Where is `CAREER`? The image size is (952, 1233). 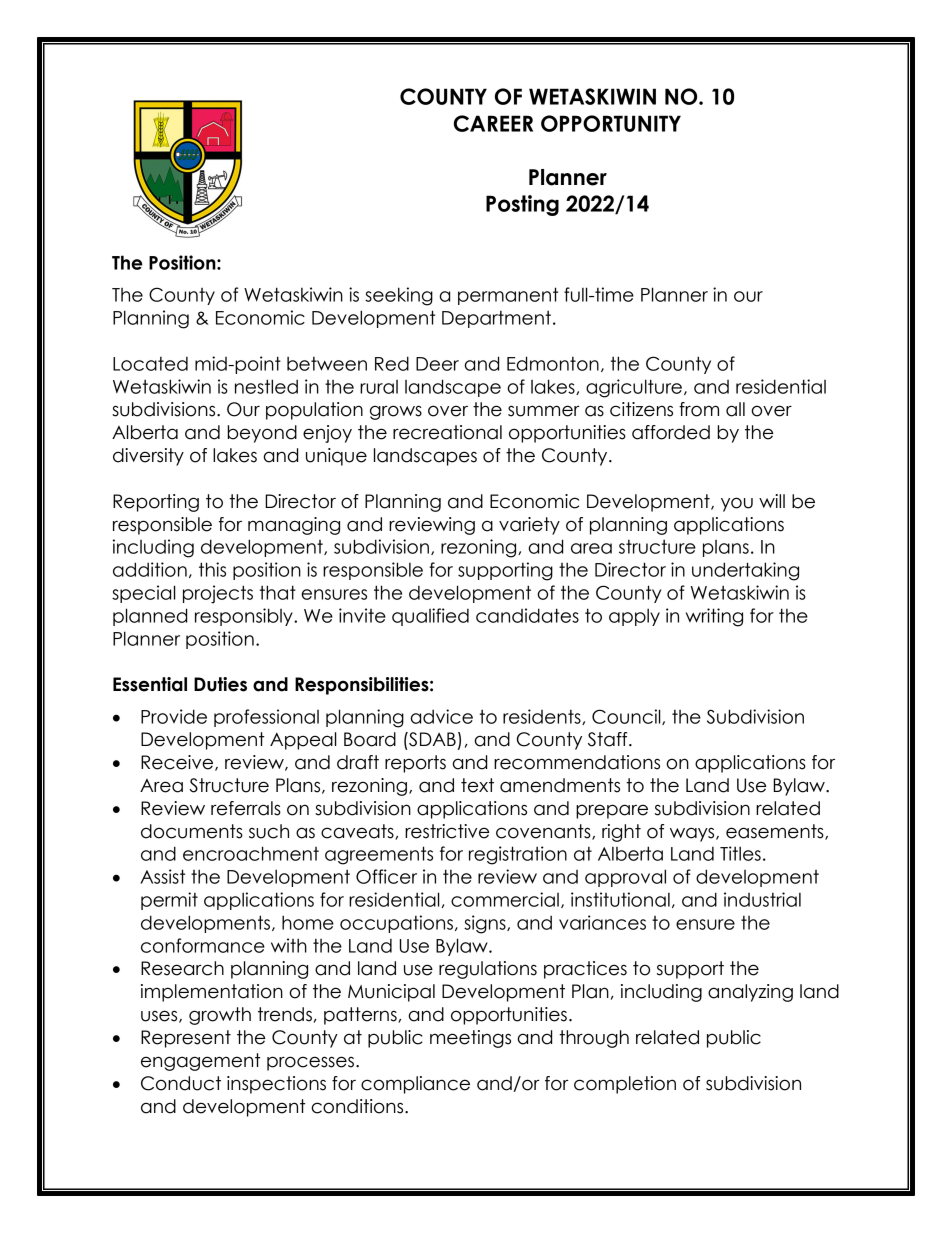 CAREER is located at coordinates (493, 123).
